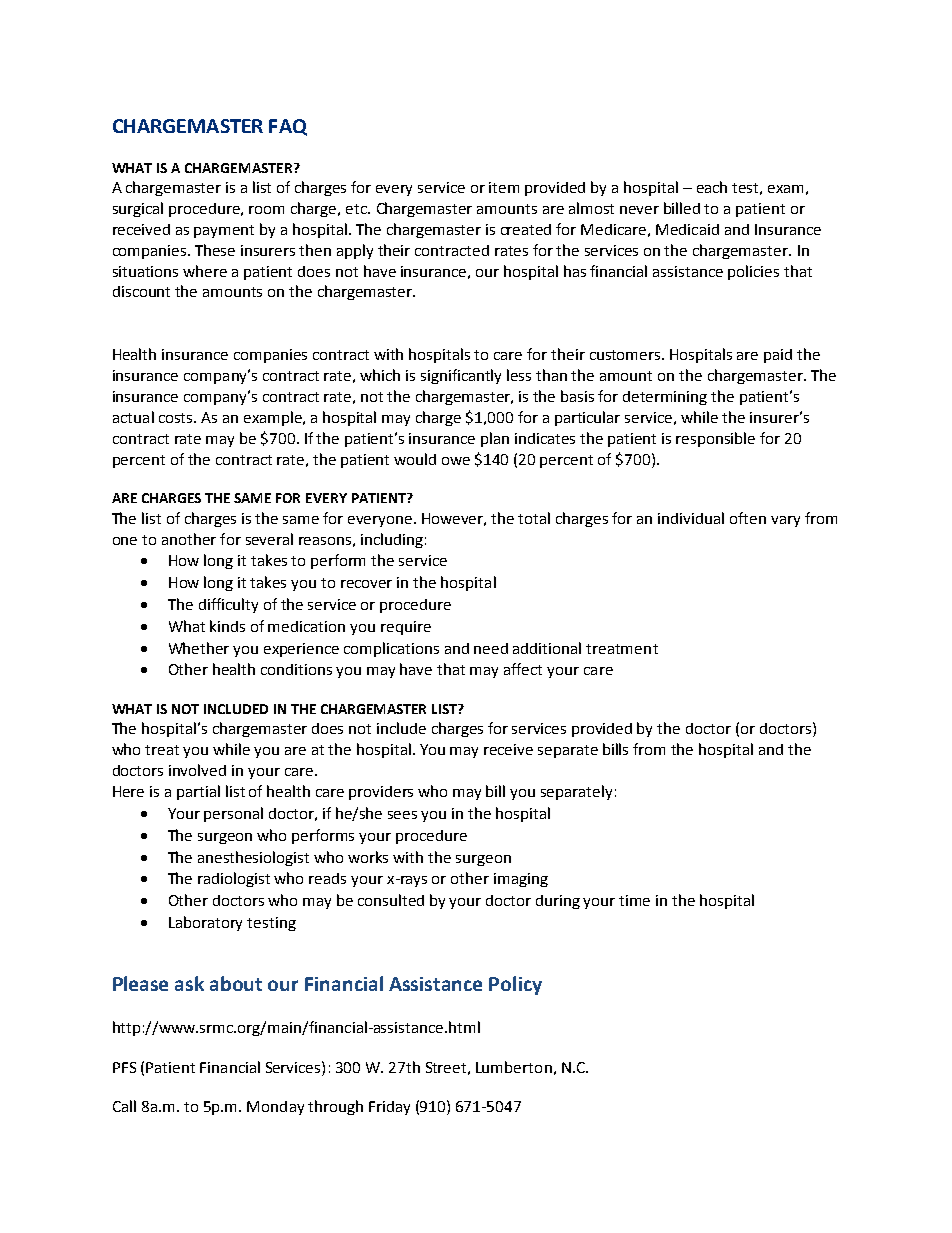 The image size is (952, 1233). What do you see at coordinates (389, 1108) in the document?
I see `Friday` at bounding box center [389, 1108].
